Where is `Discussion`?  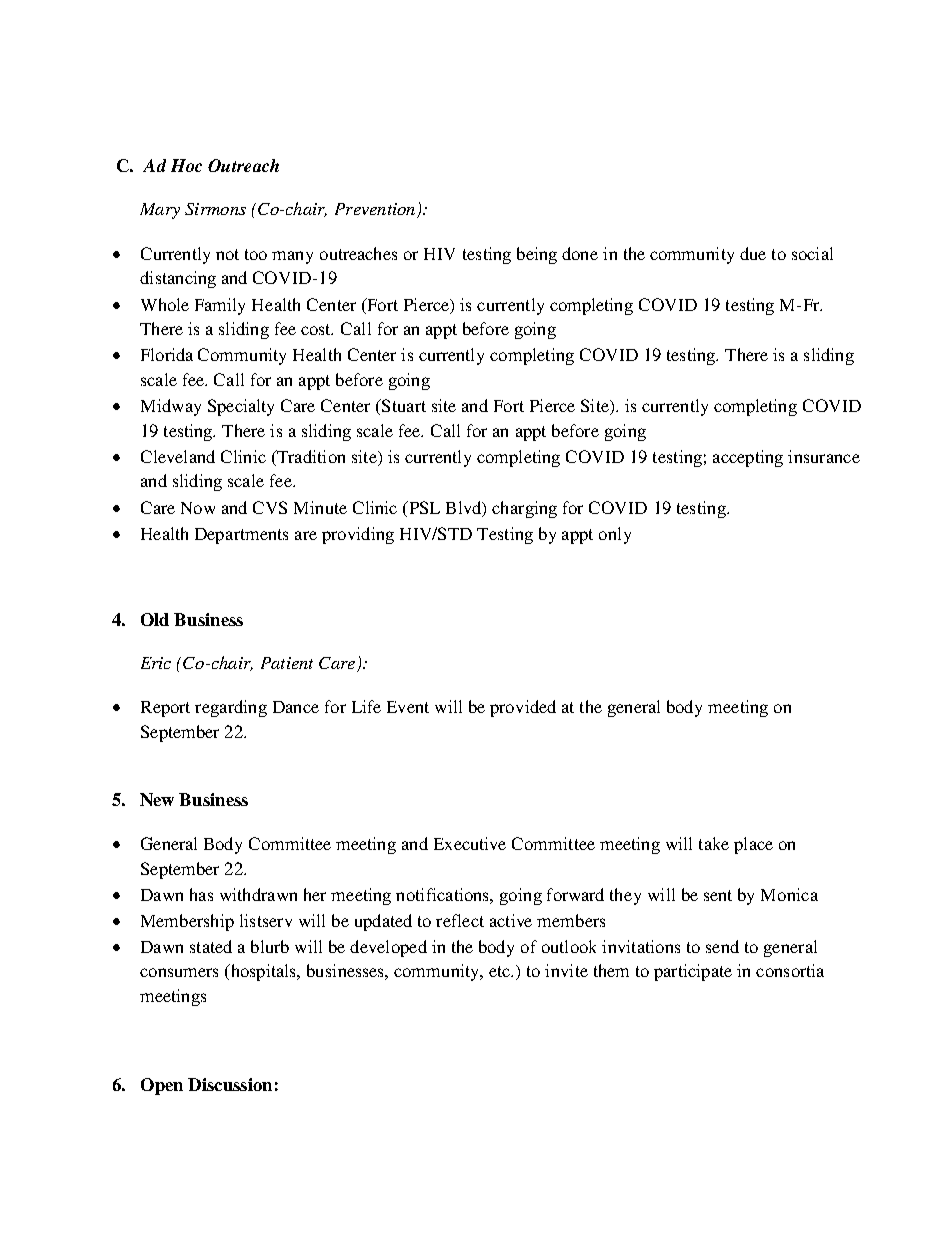 Discussion is located at coordinates (230, 1084).
